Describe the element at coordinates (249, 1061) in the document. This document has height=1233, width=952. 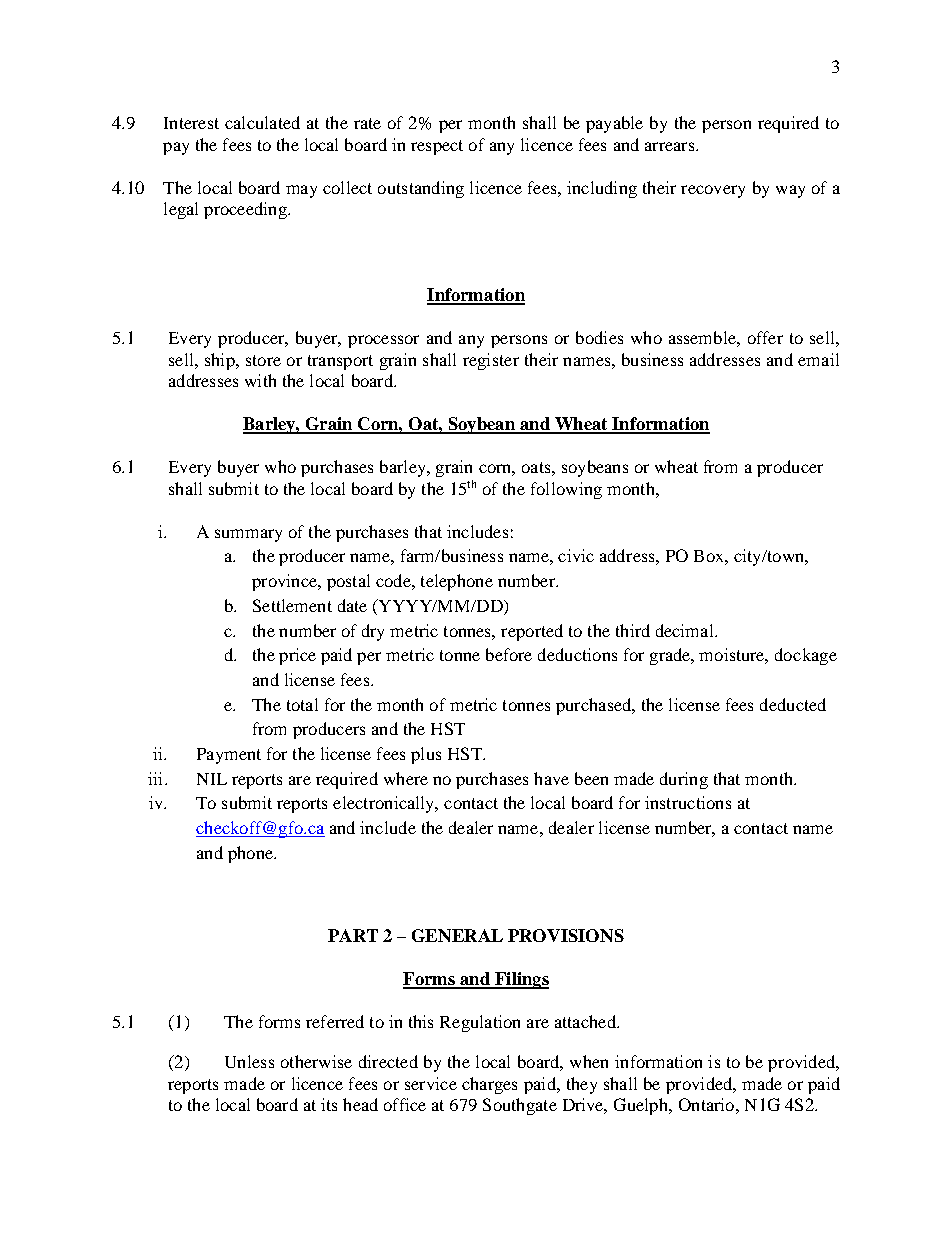
I see `Unless` at that location.
